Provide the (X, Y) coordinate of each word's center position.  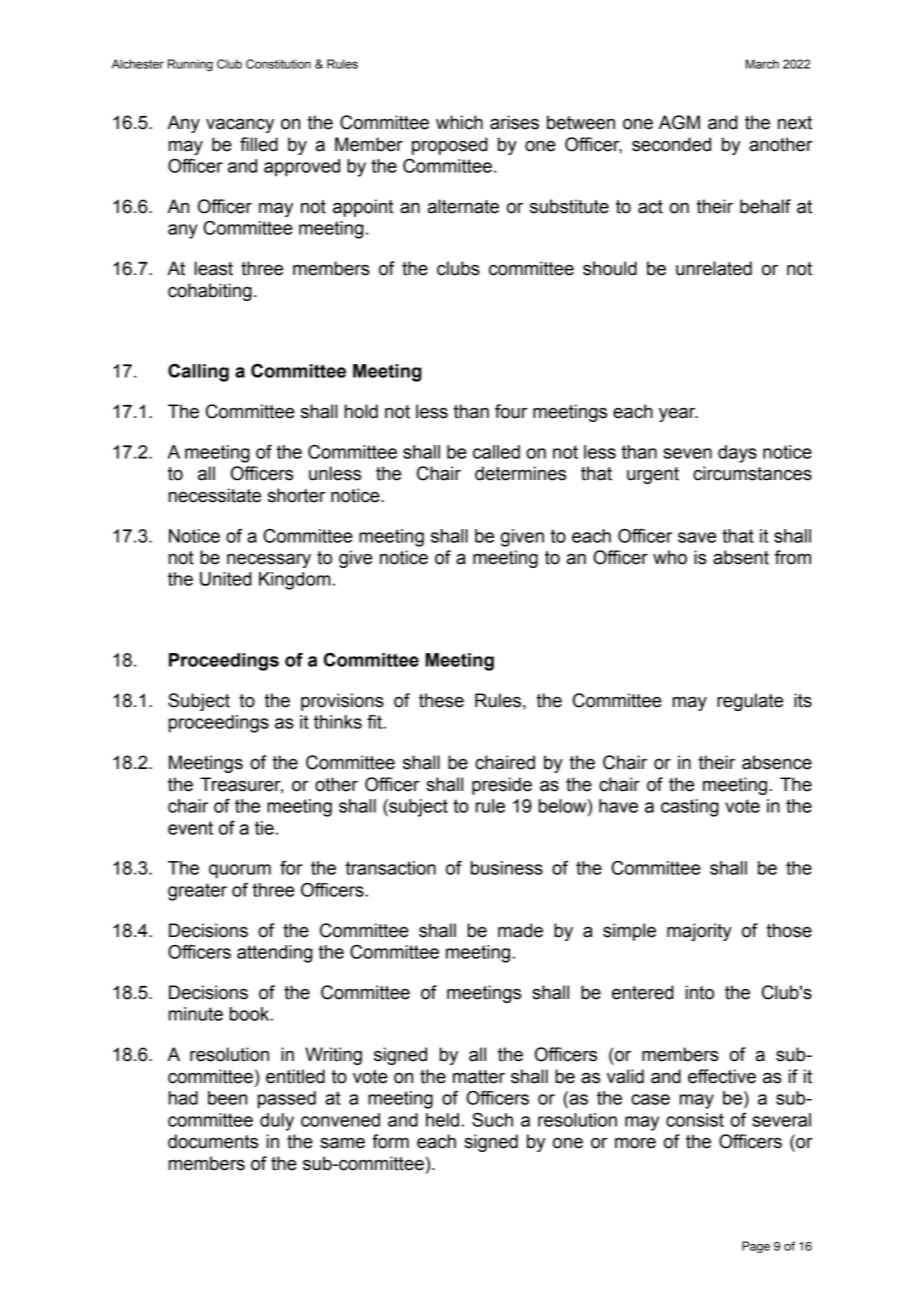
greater (197, 892)
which (459, 122)
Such (492, 1120)
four (511, 411)
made (520, 930)
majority (699, 932)
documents (213, 1141)
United (226, 579)
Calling (198, 373)
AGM (679, 122)
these (441, 700)
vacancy (240, 125)
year (678, 414)
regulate (750, 702)
